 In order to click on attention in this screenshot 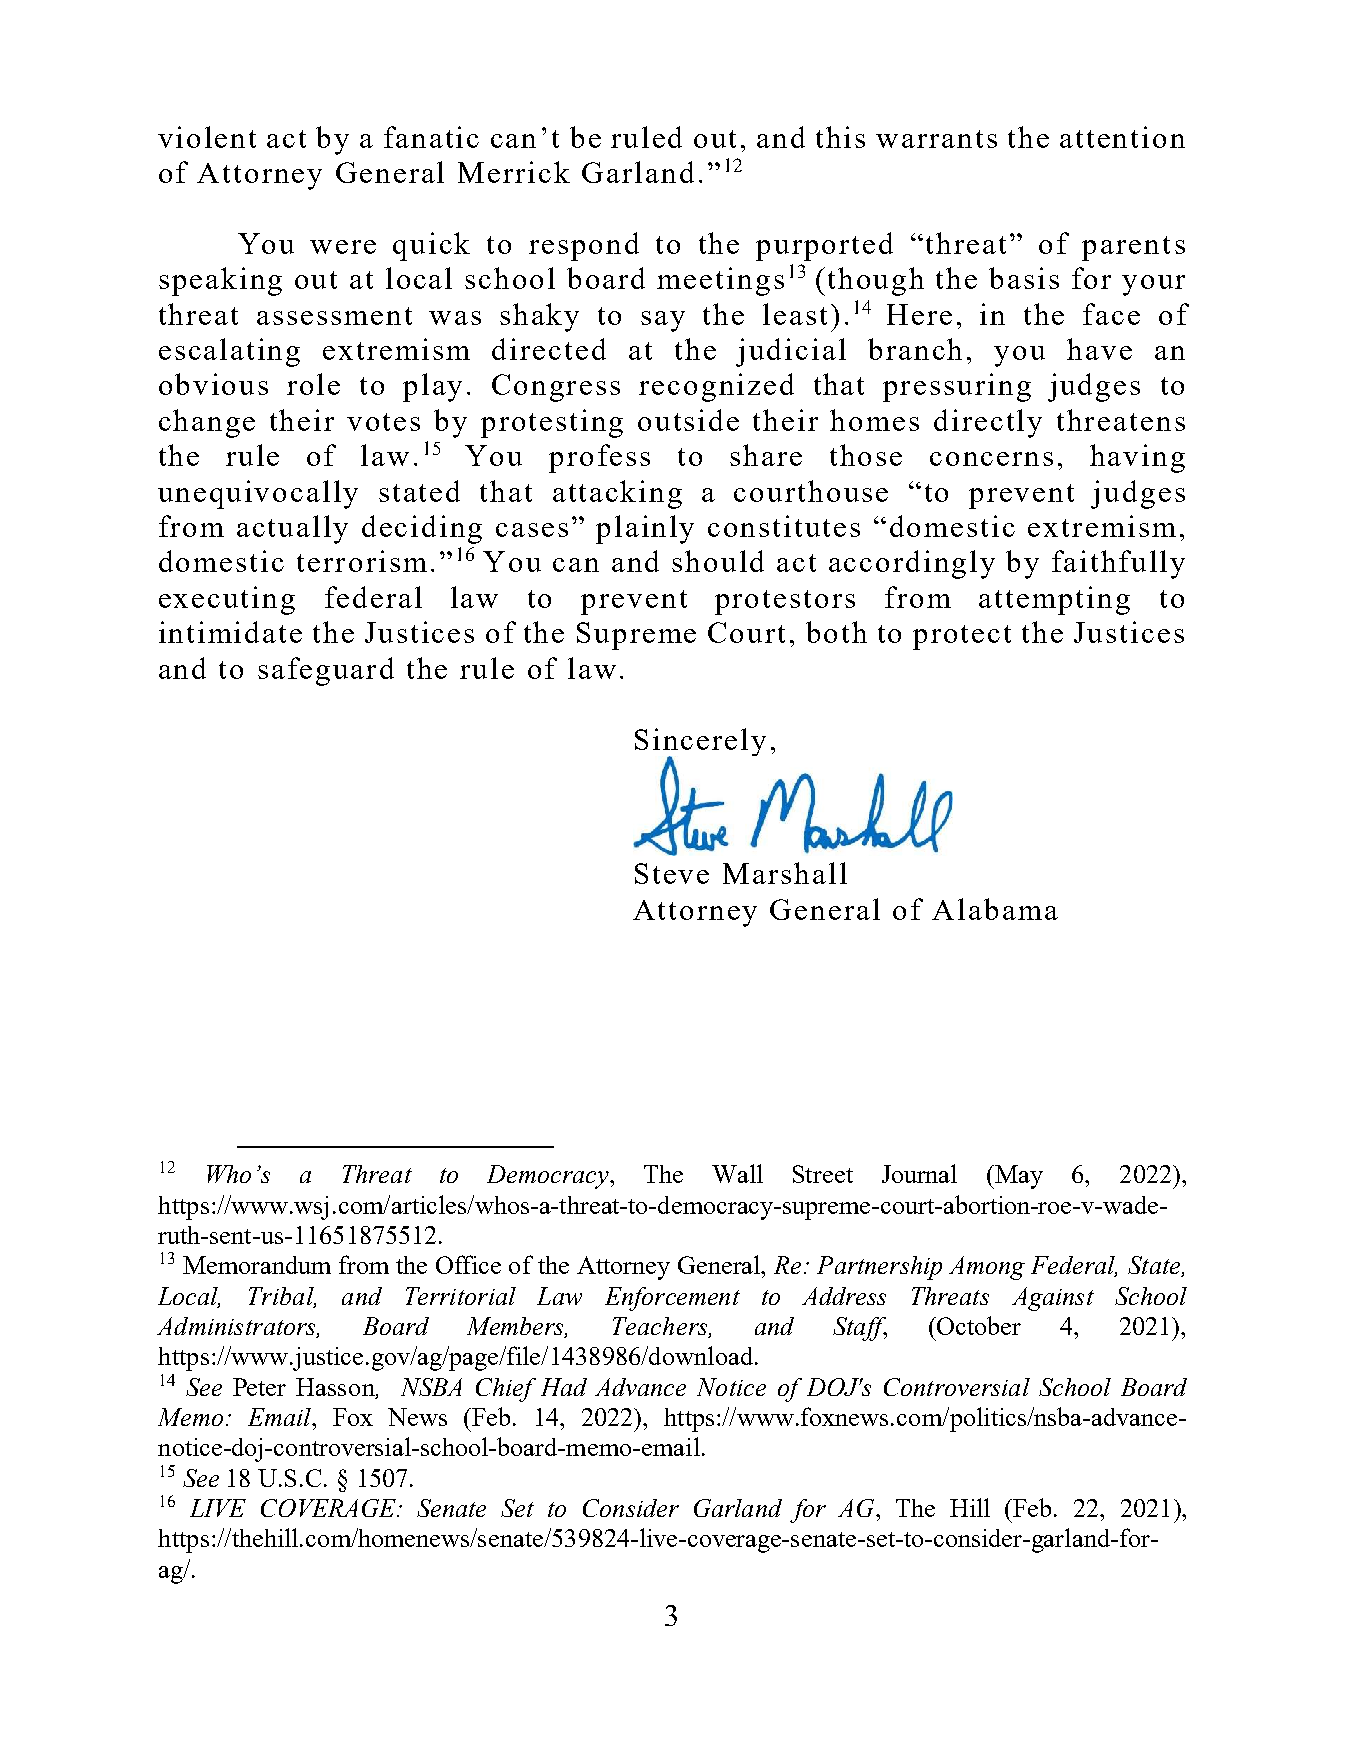, I will do `click(1122, 137)`.
